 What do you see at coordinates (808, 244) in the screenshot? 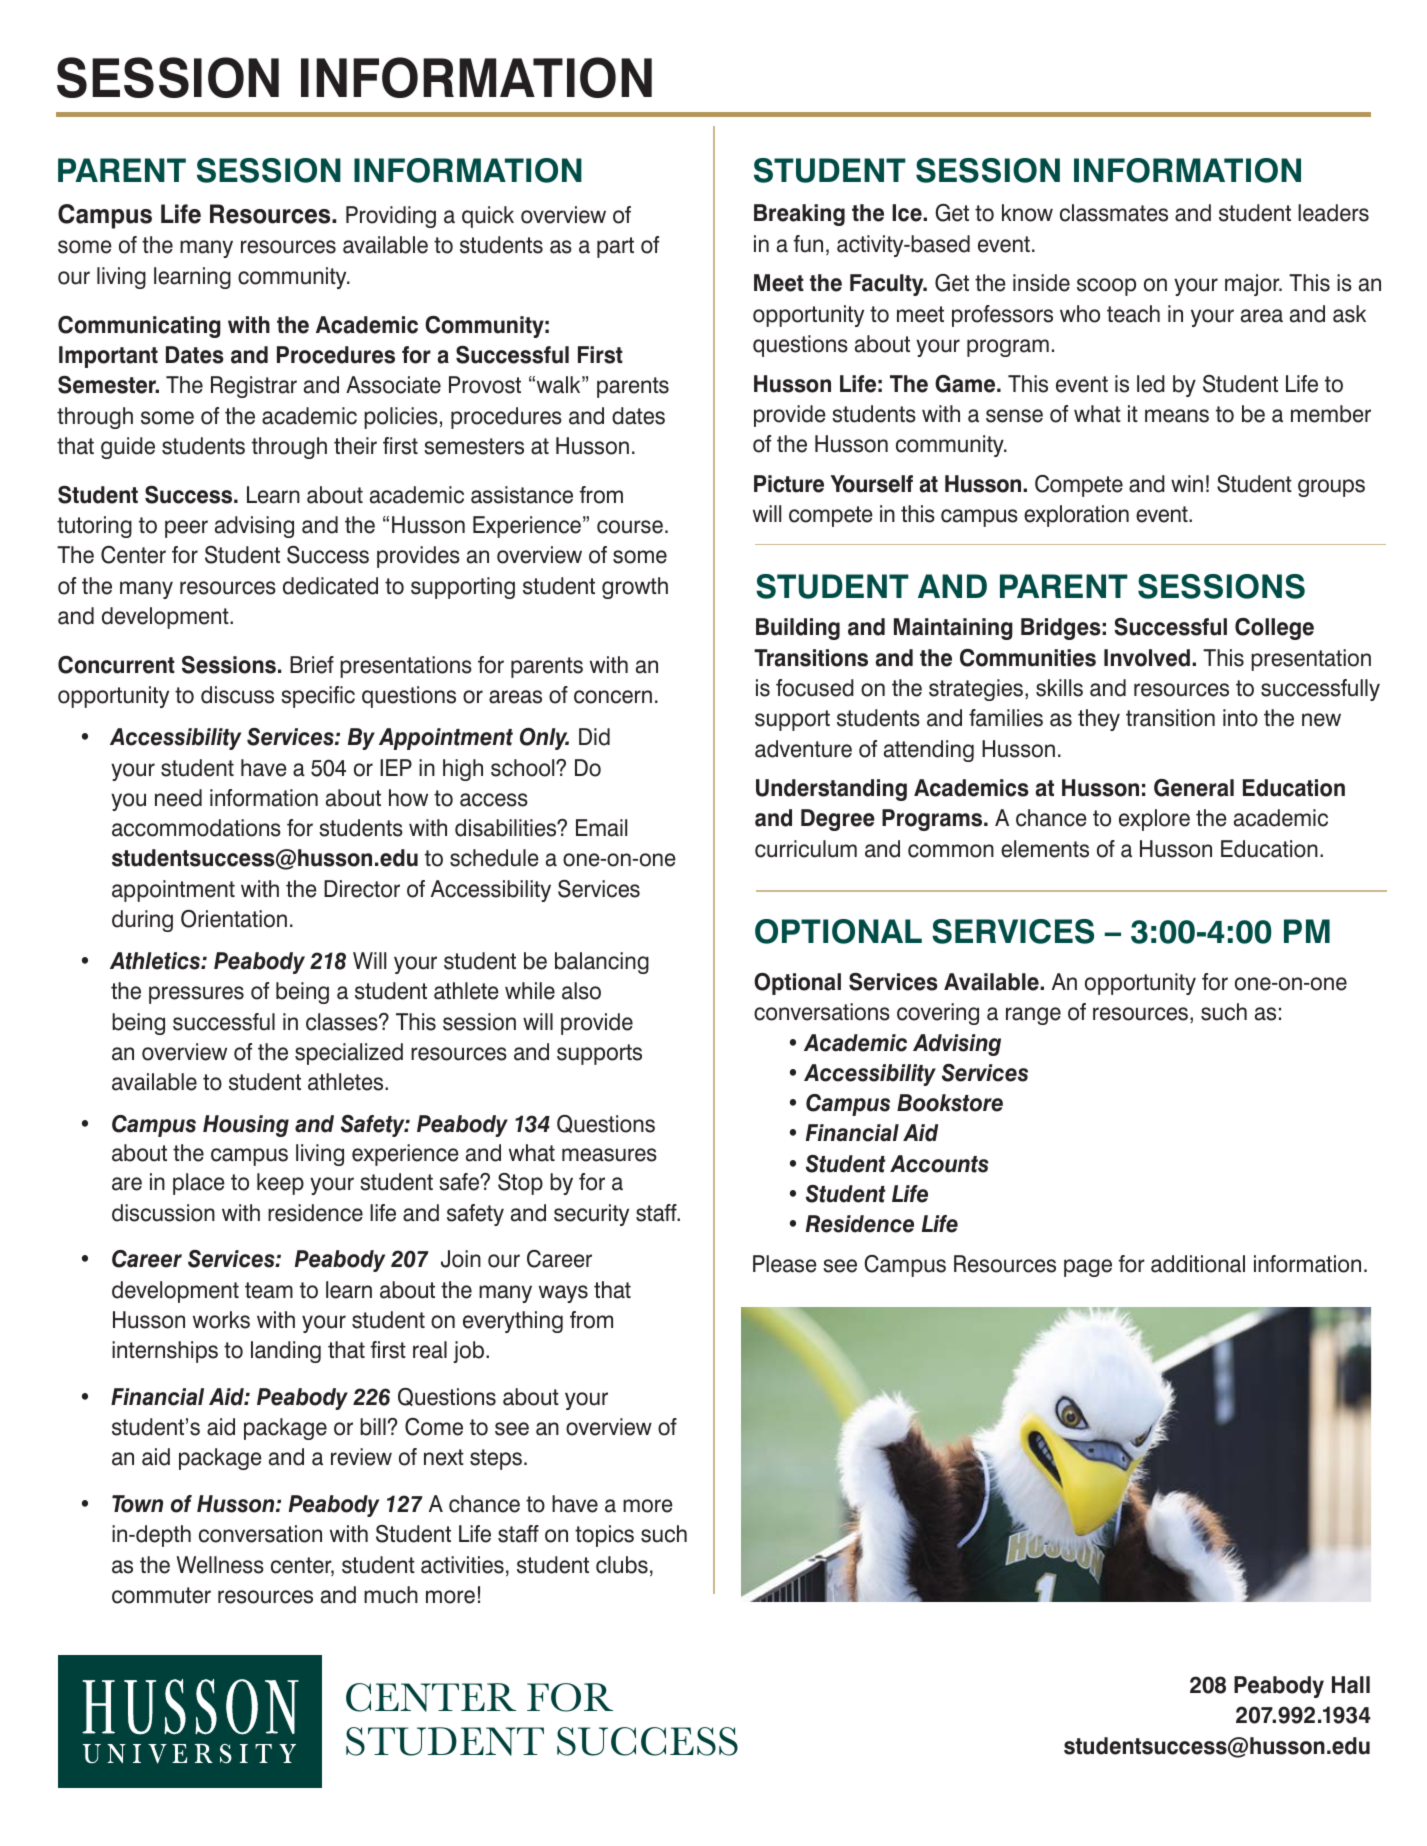
I see `fun` at bounding box center [808, 244].
